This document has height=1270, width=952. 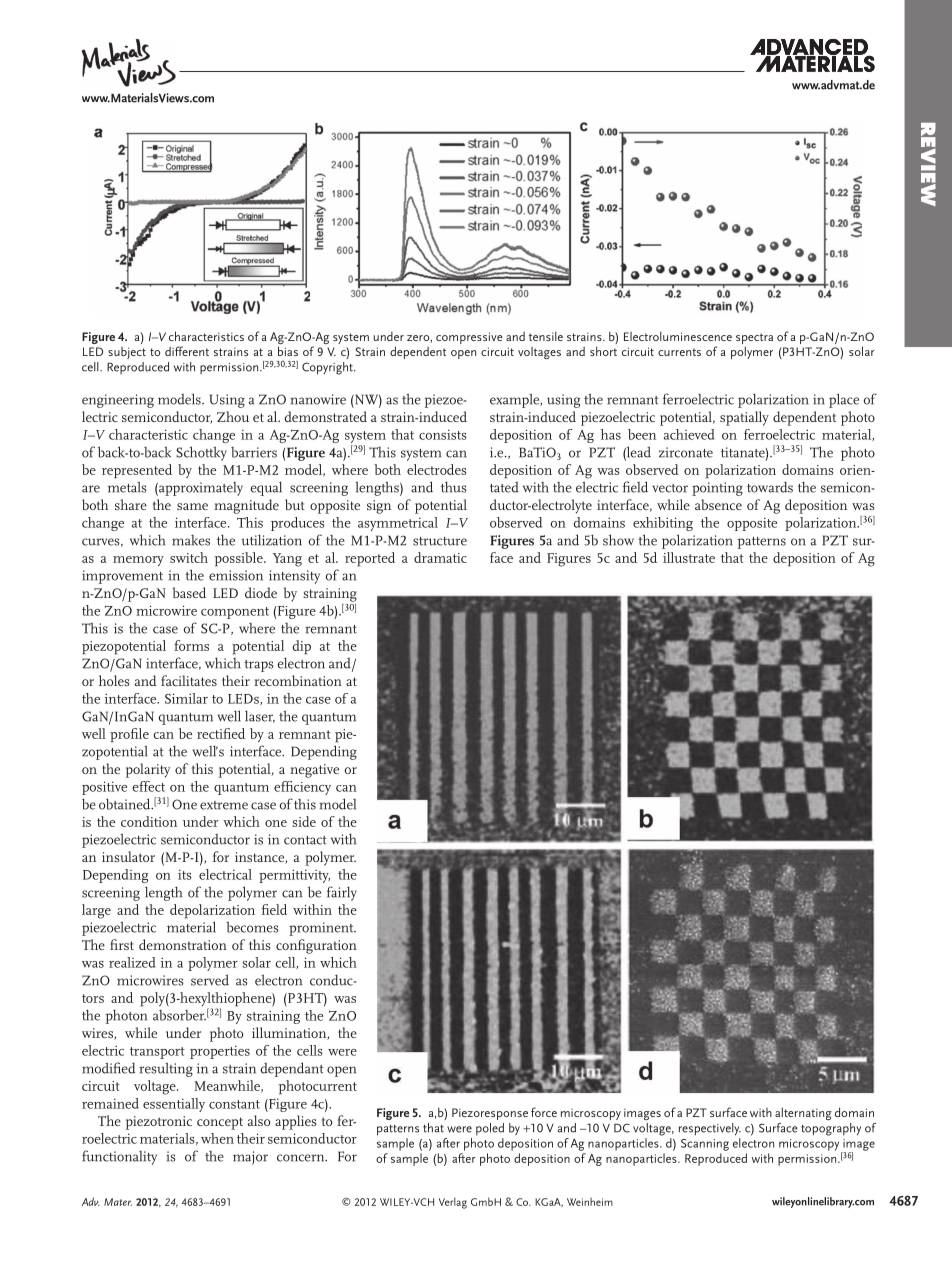 What do you see at coordinates (187, 351) in the document?
I see `different` at bounding box center [187, 351].
